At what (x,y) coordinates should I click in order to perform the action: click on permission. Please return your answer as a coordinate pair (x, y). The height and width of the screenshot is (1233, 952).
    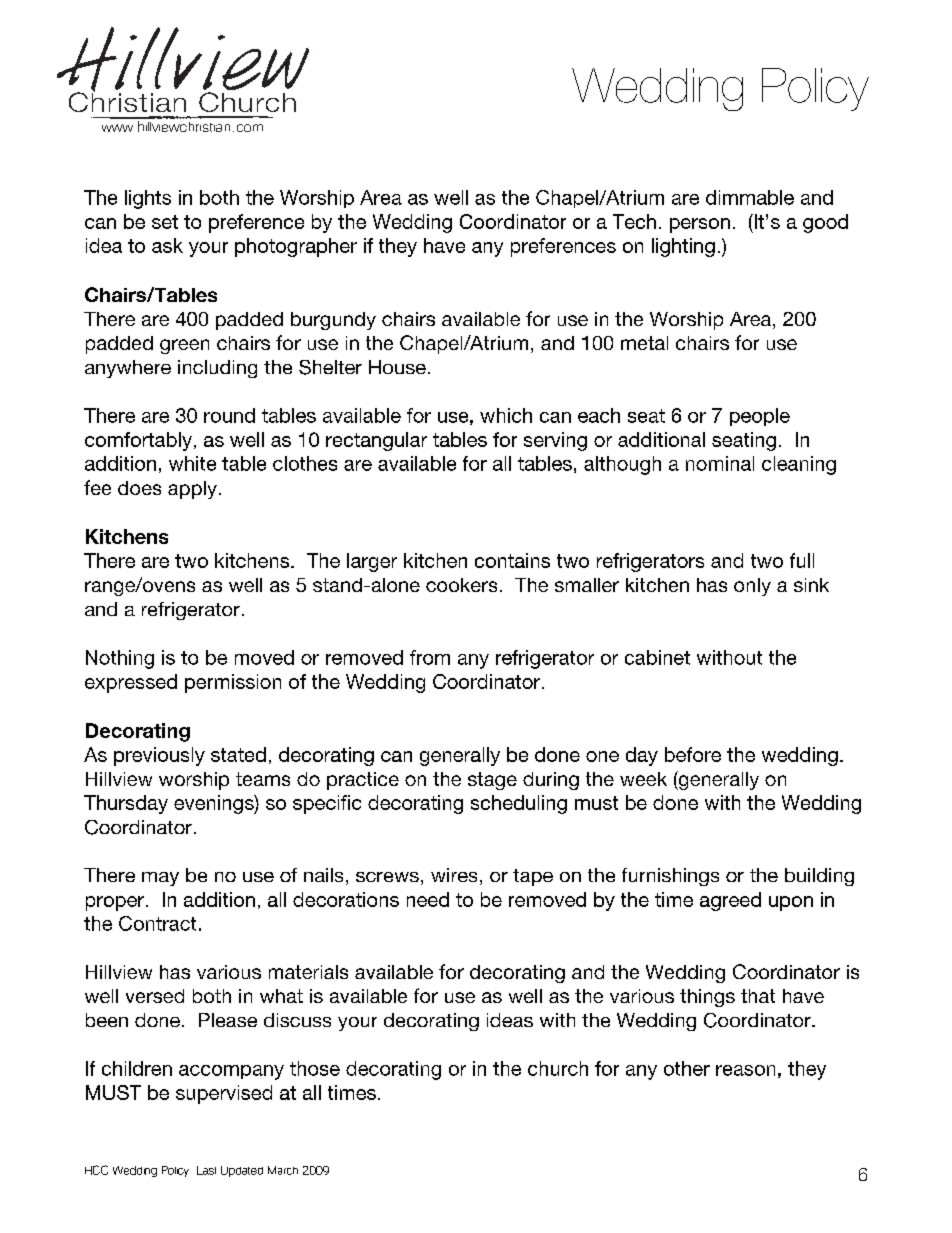
    Looking at the image, I should click on (233, 683).
